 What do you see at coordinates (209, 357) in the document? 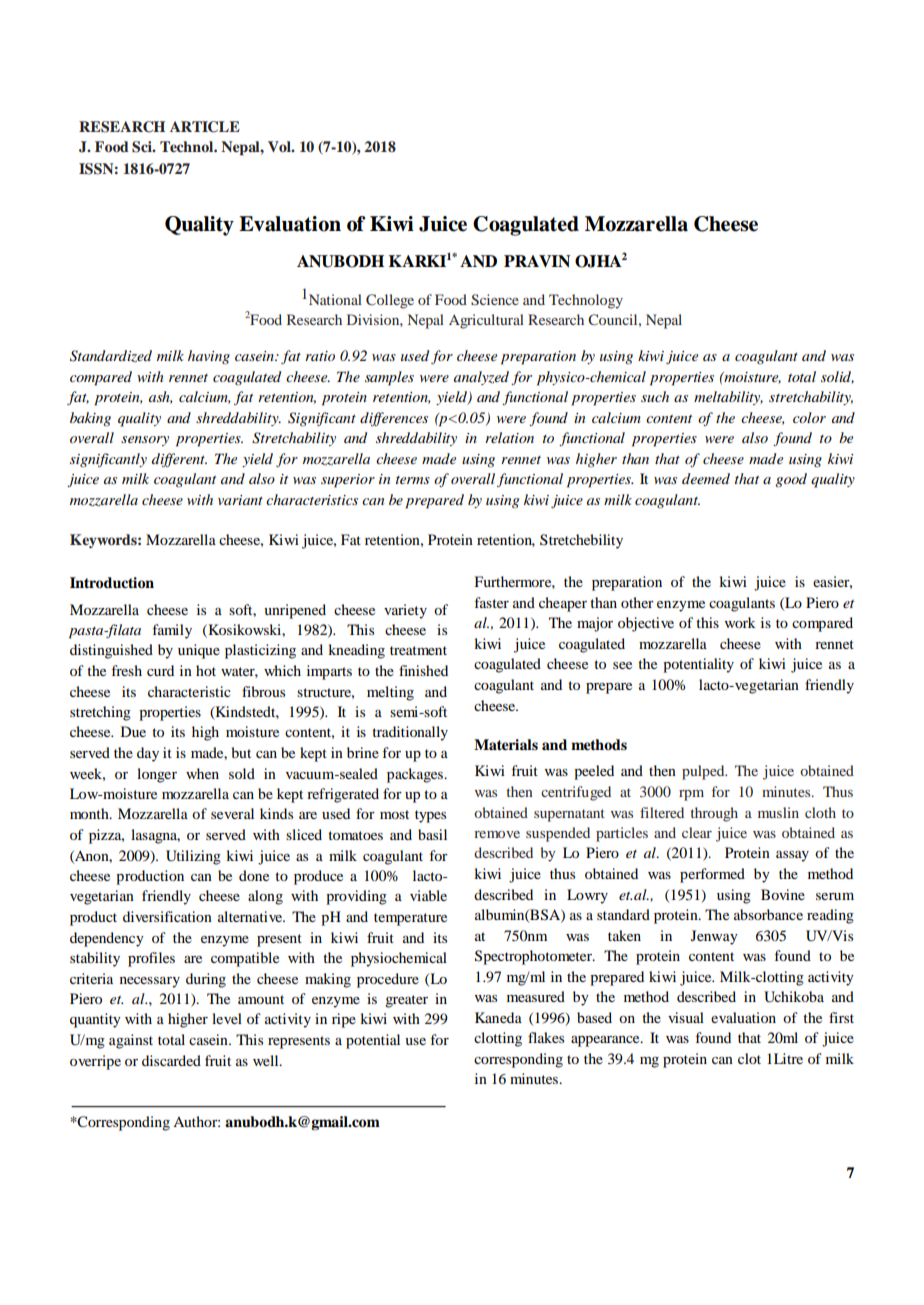
I see `having` at bounding box center [209, 357].
